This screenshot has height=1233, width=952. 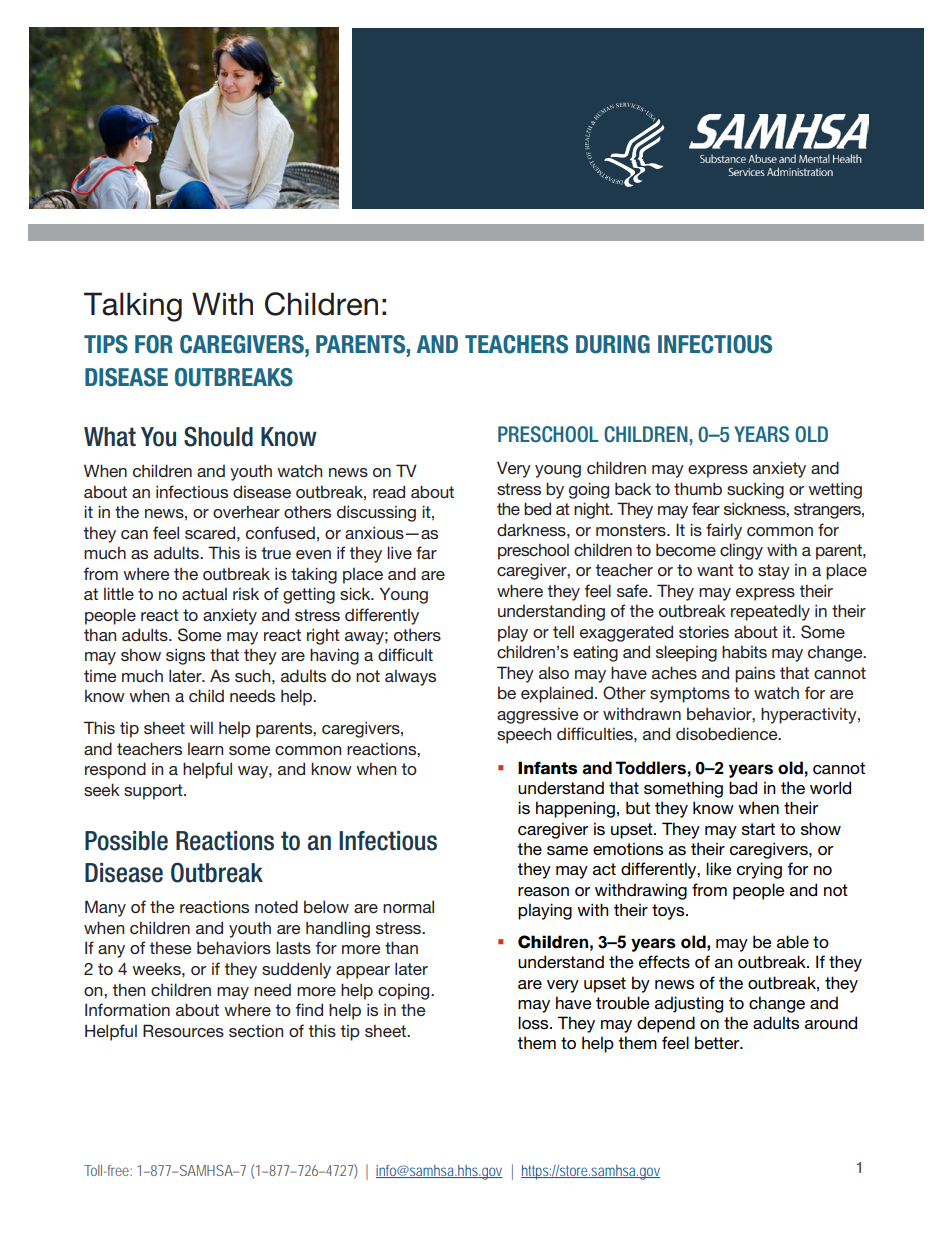 I want to click on crying, so click(x=759, y=870).
